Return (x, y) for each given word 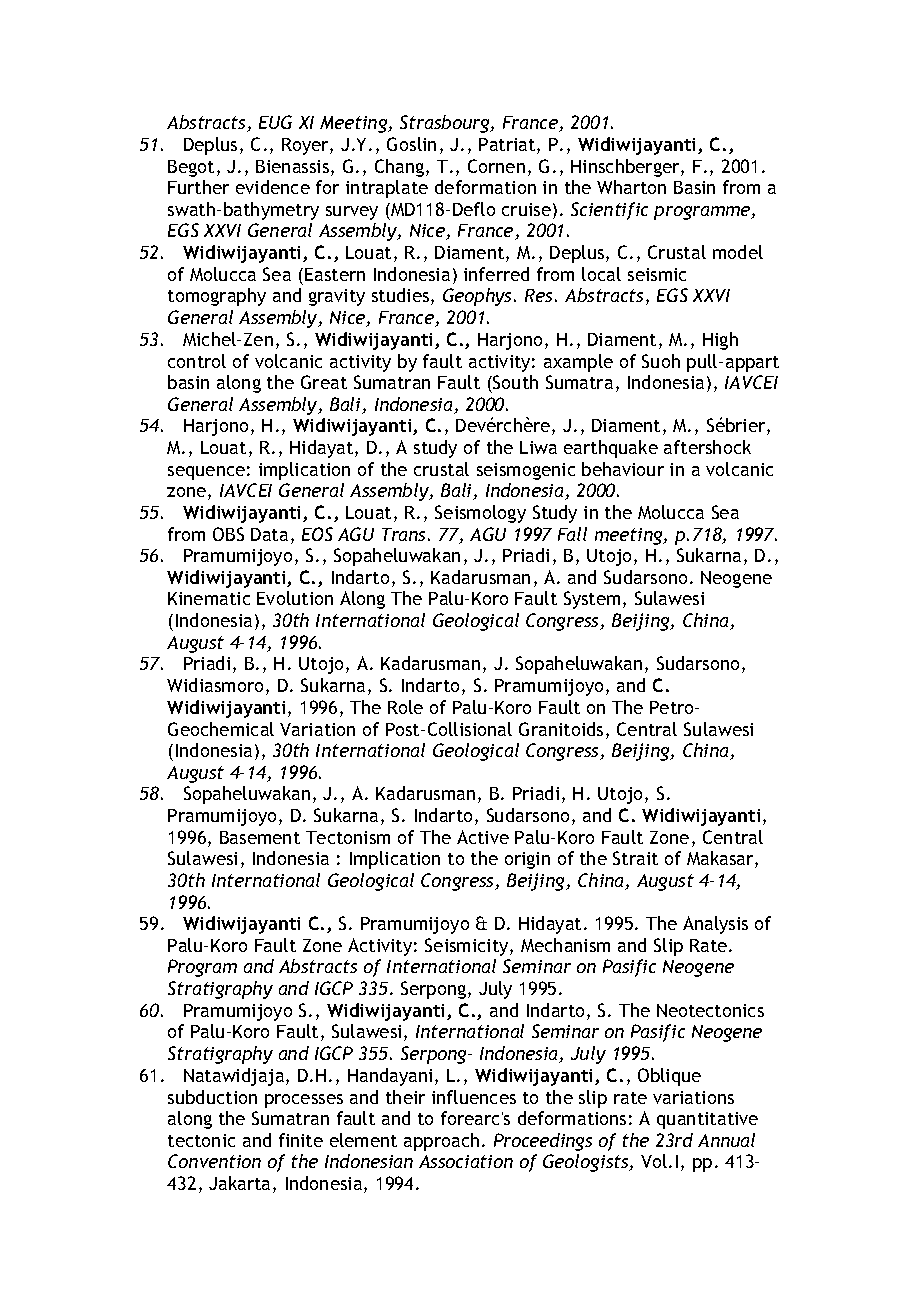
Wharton (631, 187)
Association (466, 1161)
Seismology (480, 514)
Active (483, 837)
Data (269, 534)
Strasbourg (446, 124)
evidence (273, 187)
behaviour (623, 469)
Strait (635, 858)
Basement (260, 837)
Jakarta (241, 1184)
